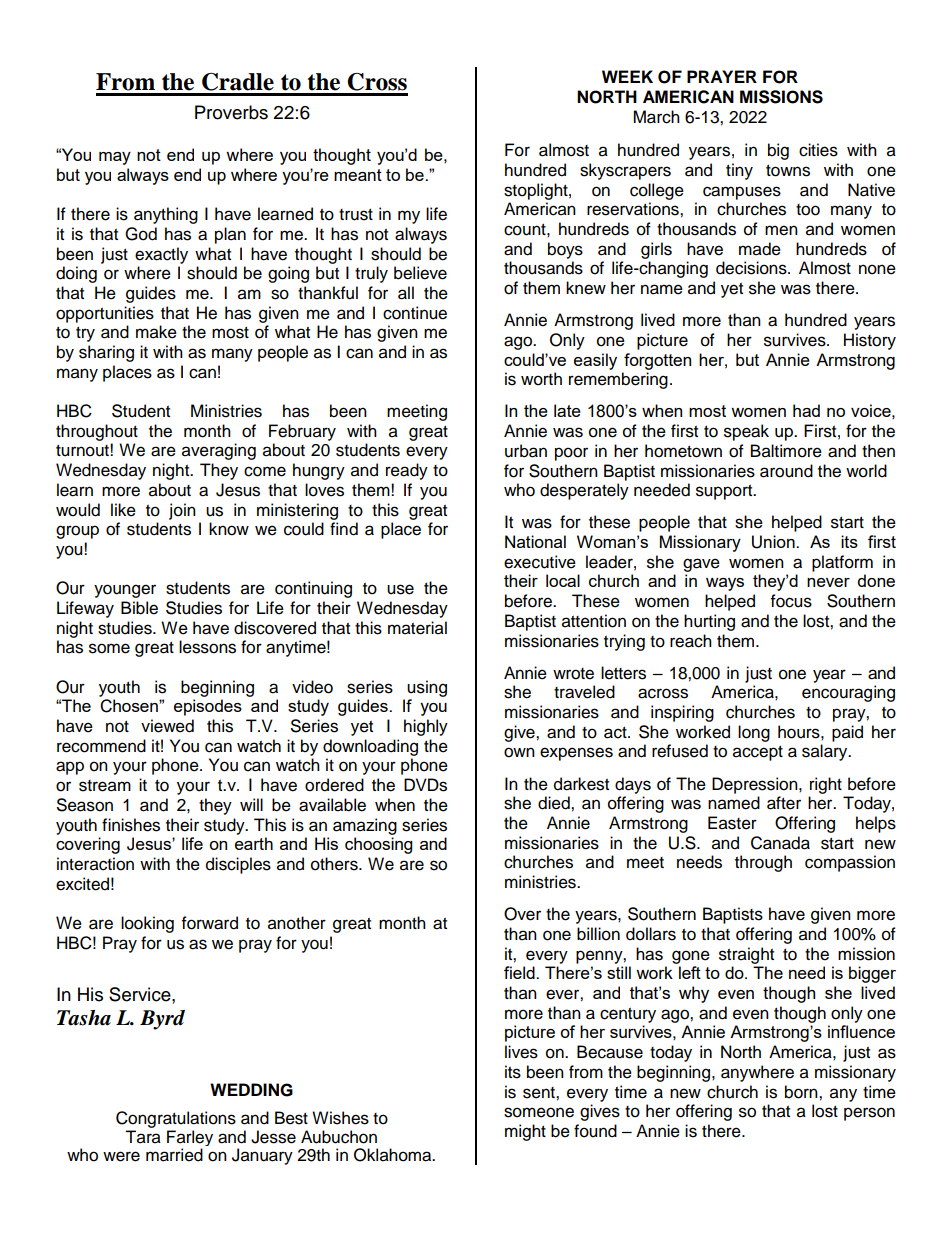 The width and height of the screenshot is (952, 1233). What do you see at coordinates (756, 785) in the screenshot?
I see `Depression` at bounding box center [756, 785].
